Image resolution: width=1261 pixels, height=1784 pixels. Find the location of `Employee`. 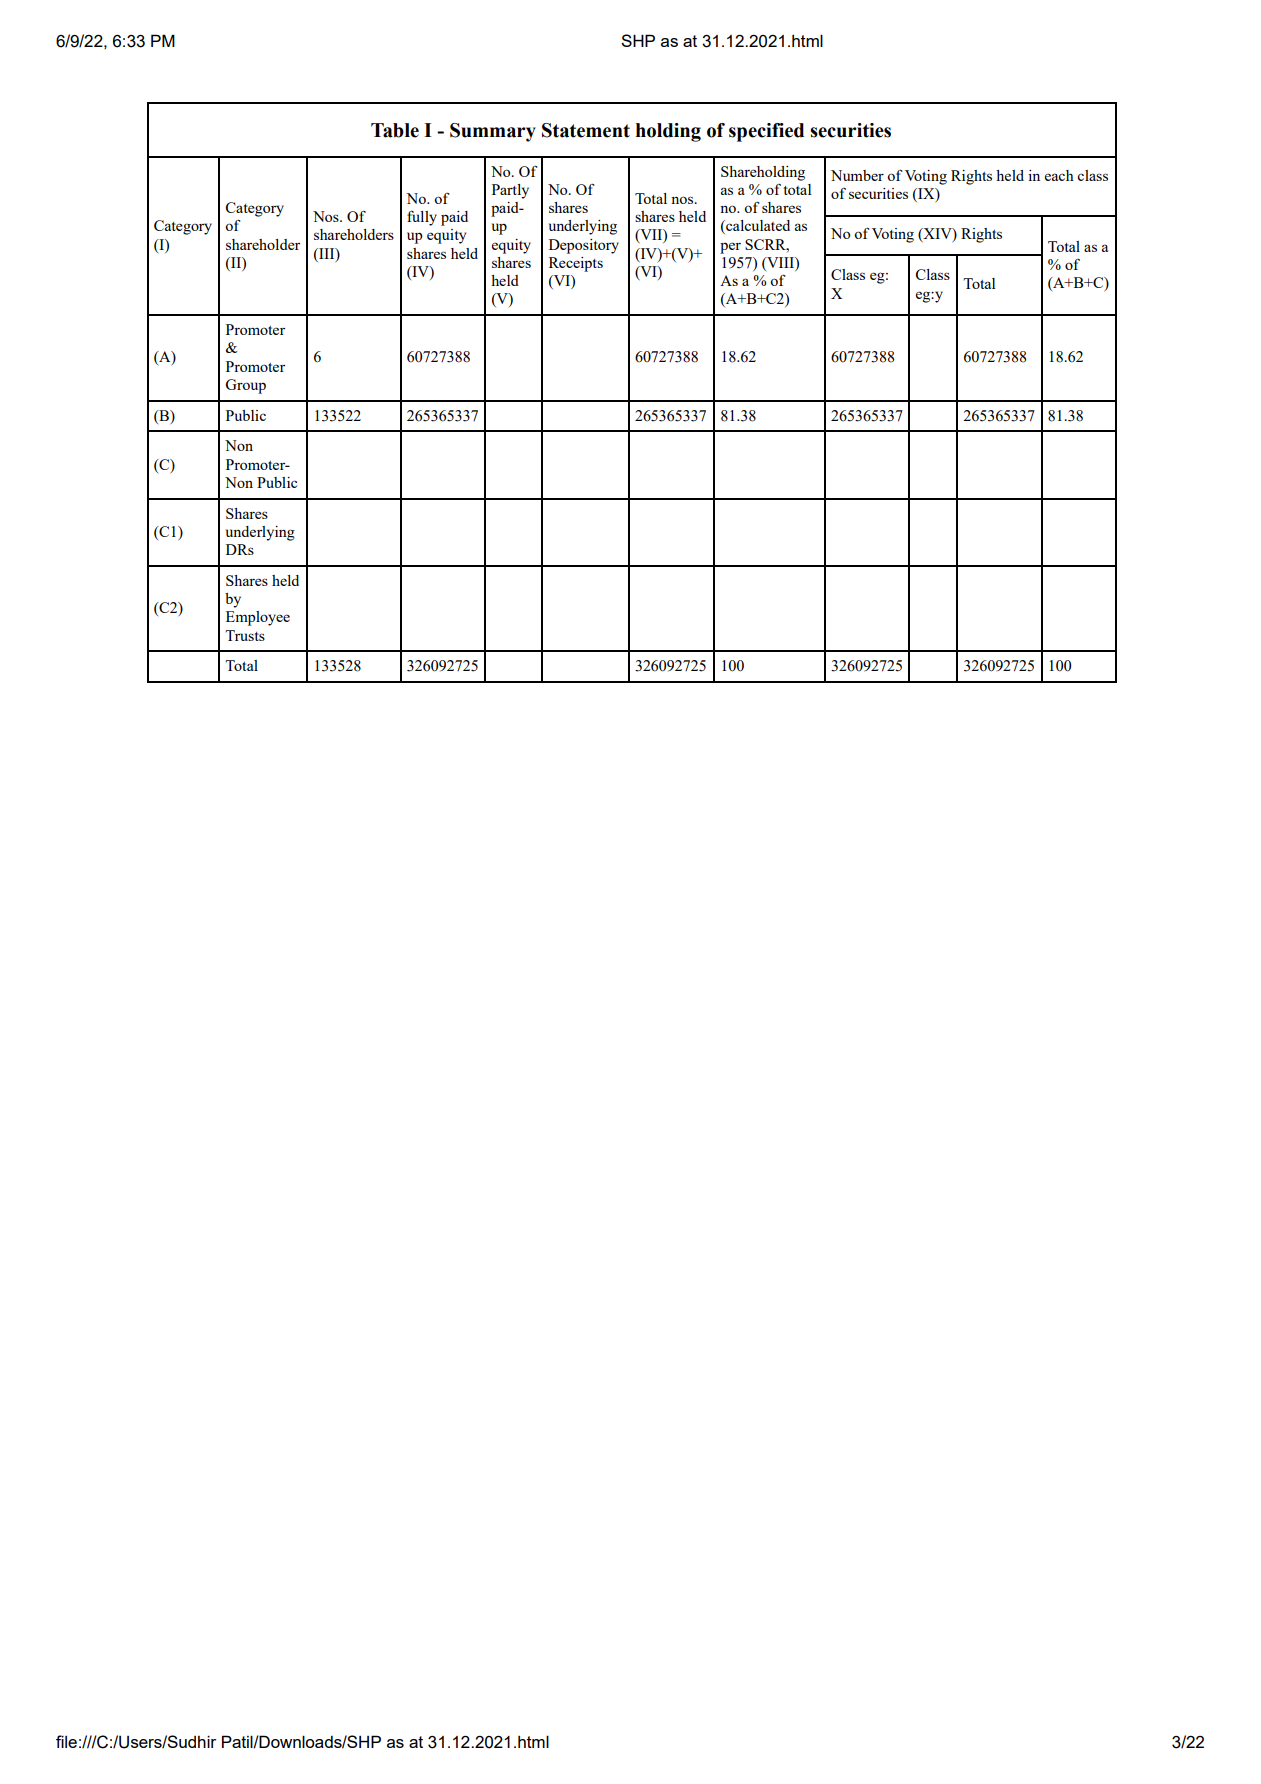

Employee is located at coordinates (258, 618).
